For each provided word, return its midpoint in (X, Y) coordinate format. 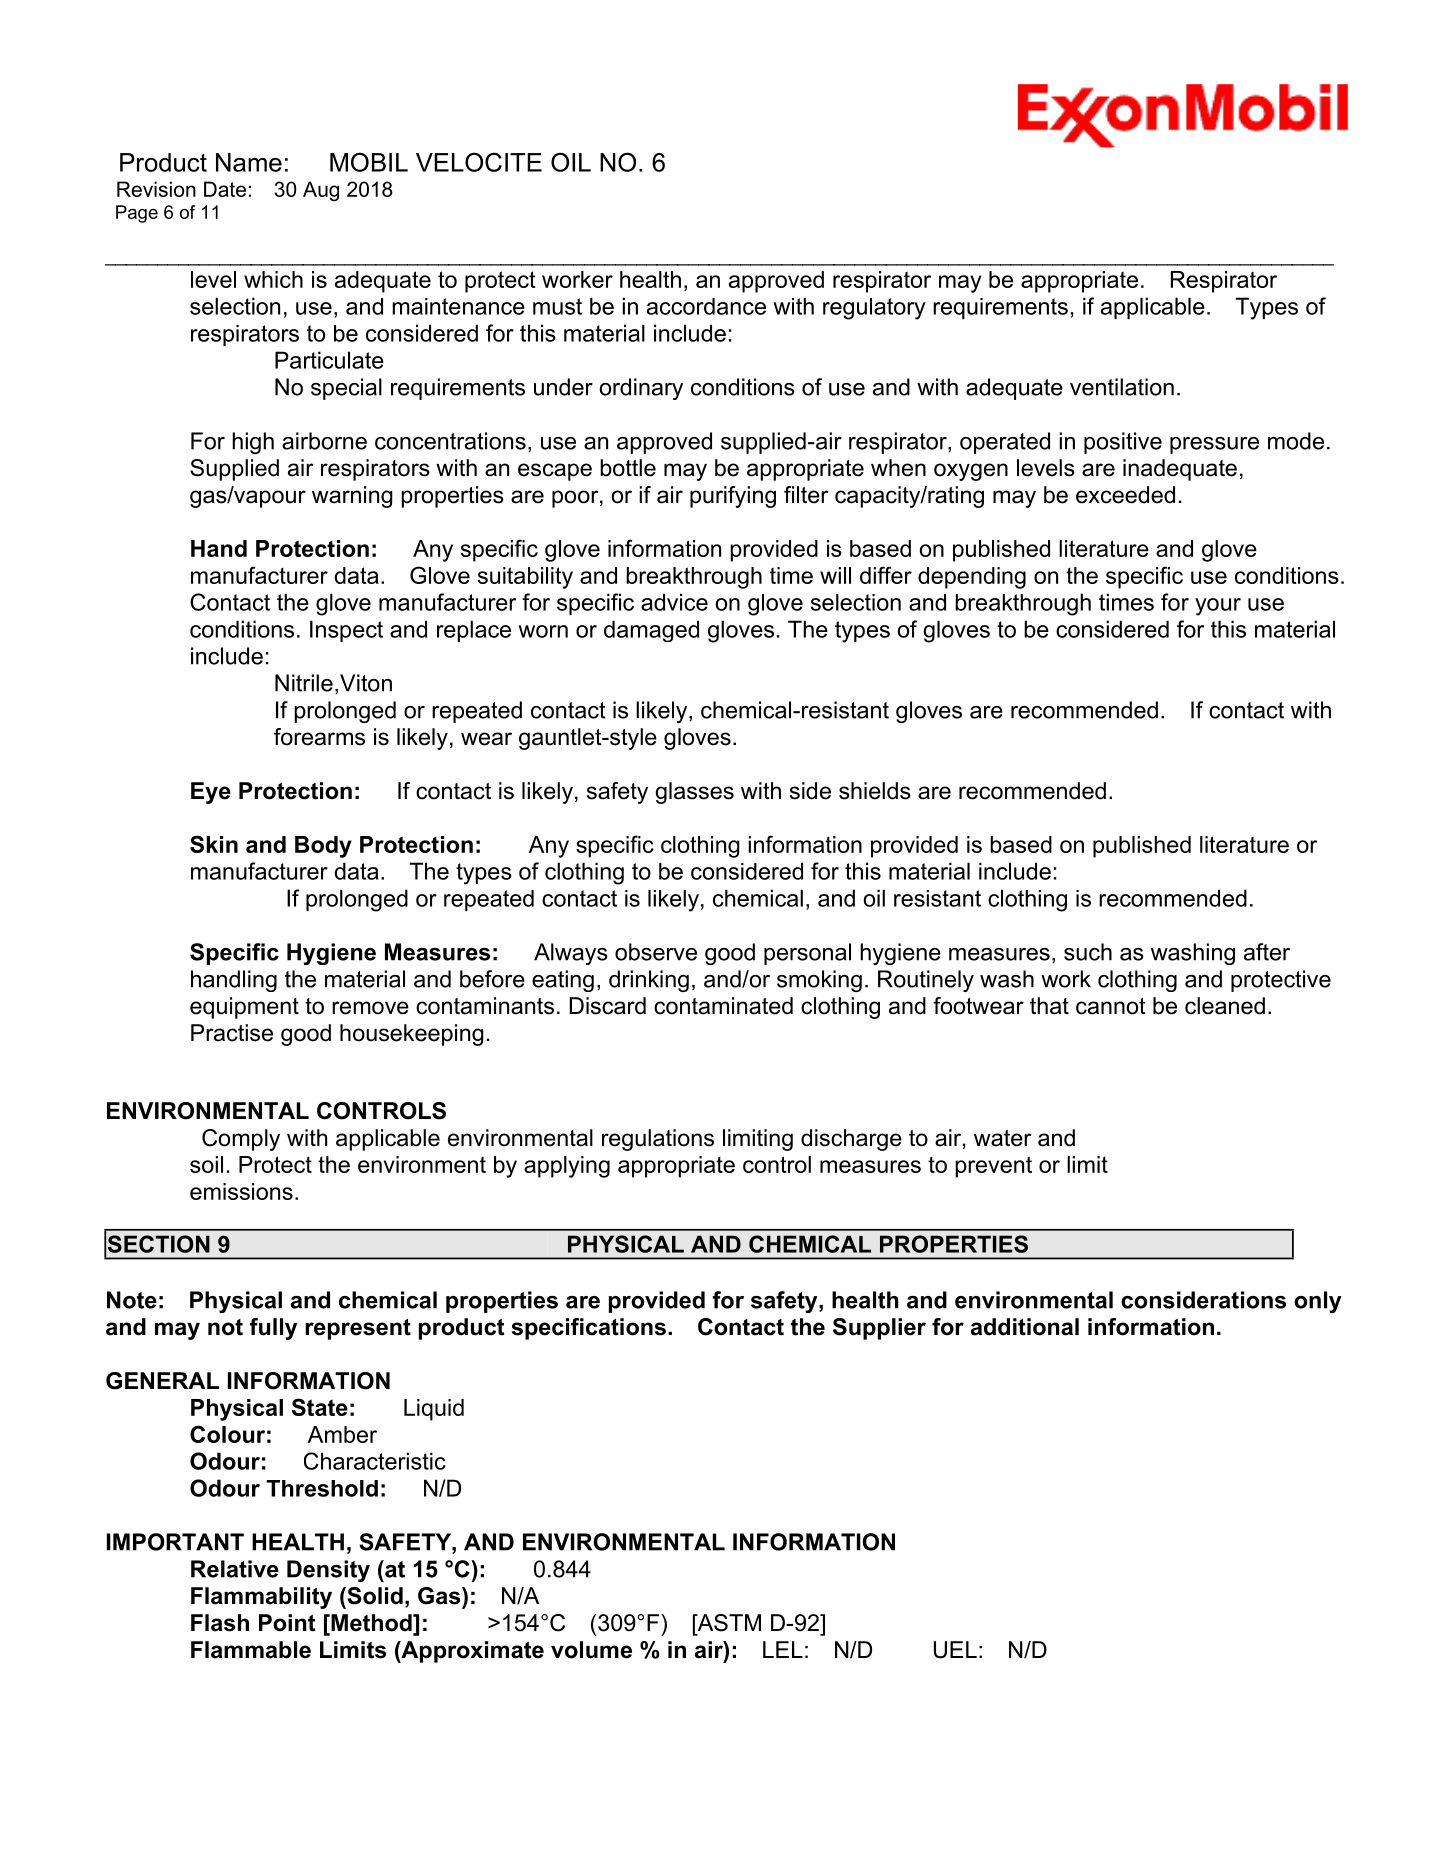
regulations (658, 1140)
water (1003, 1138)
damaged (651, 631)
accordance (706, 306)
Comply (241, 1140)
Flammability (261, 1598)
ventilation (1122, 387)
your (1218, 607)
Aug (321, 191)
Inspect (346, 631)
